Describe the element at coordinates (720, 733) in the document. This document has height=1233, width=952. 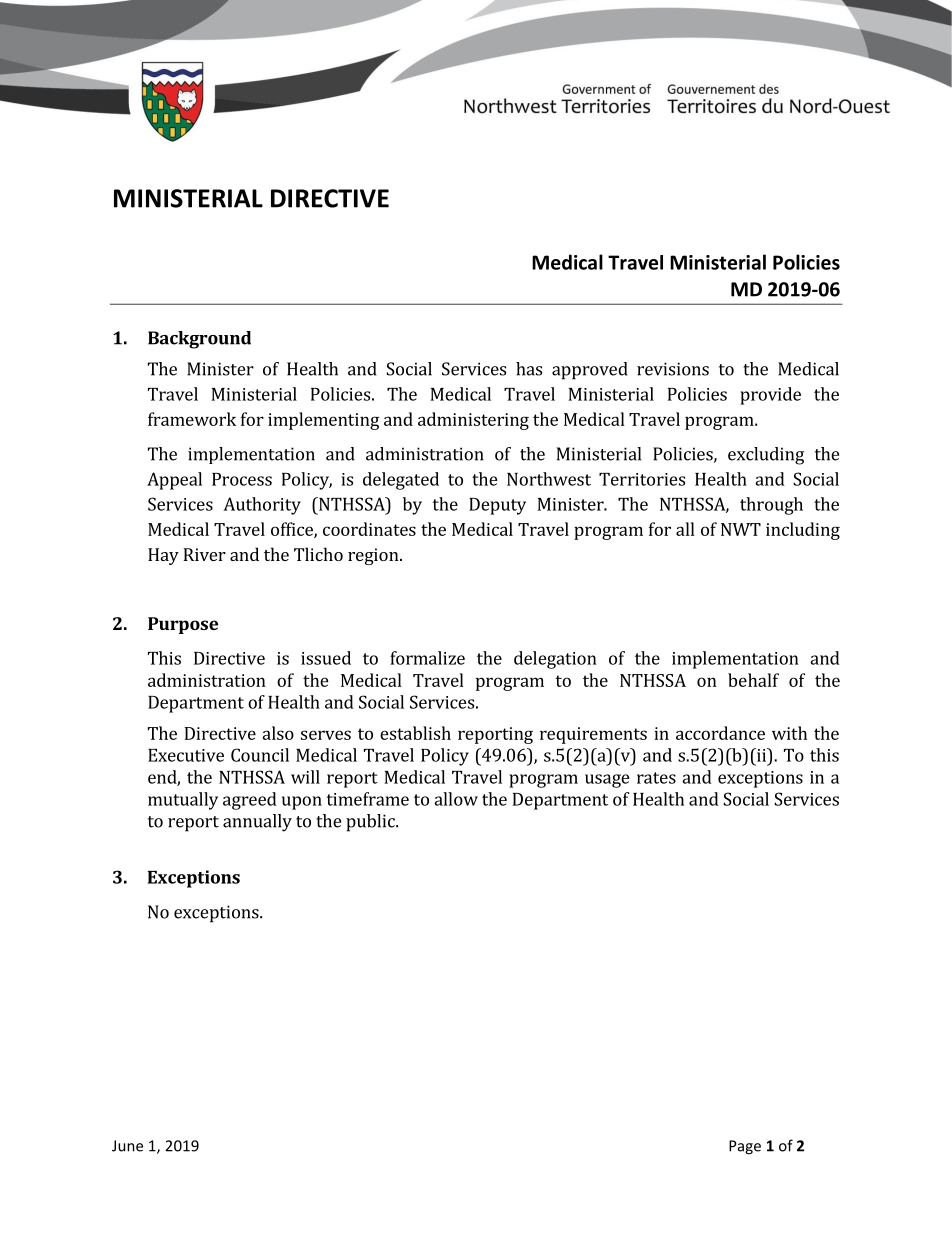
I see `accordance` at that location.
